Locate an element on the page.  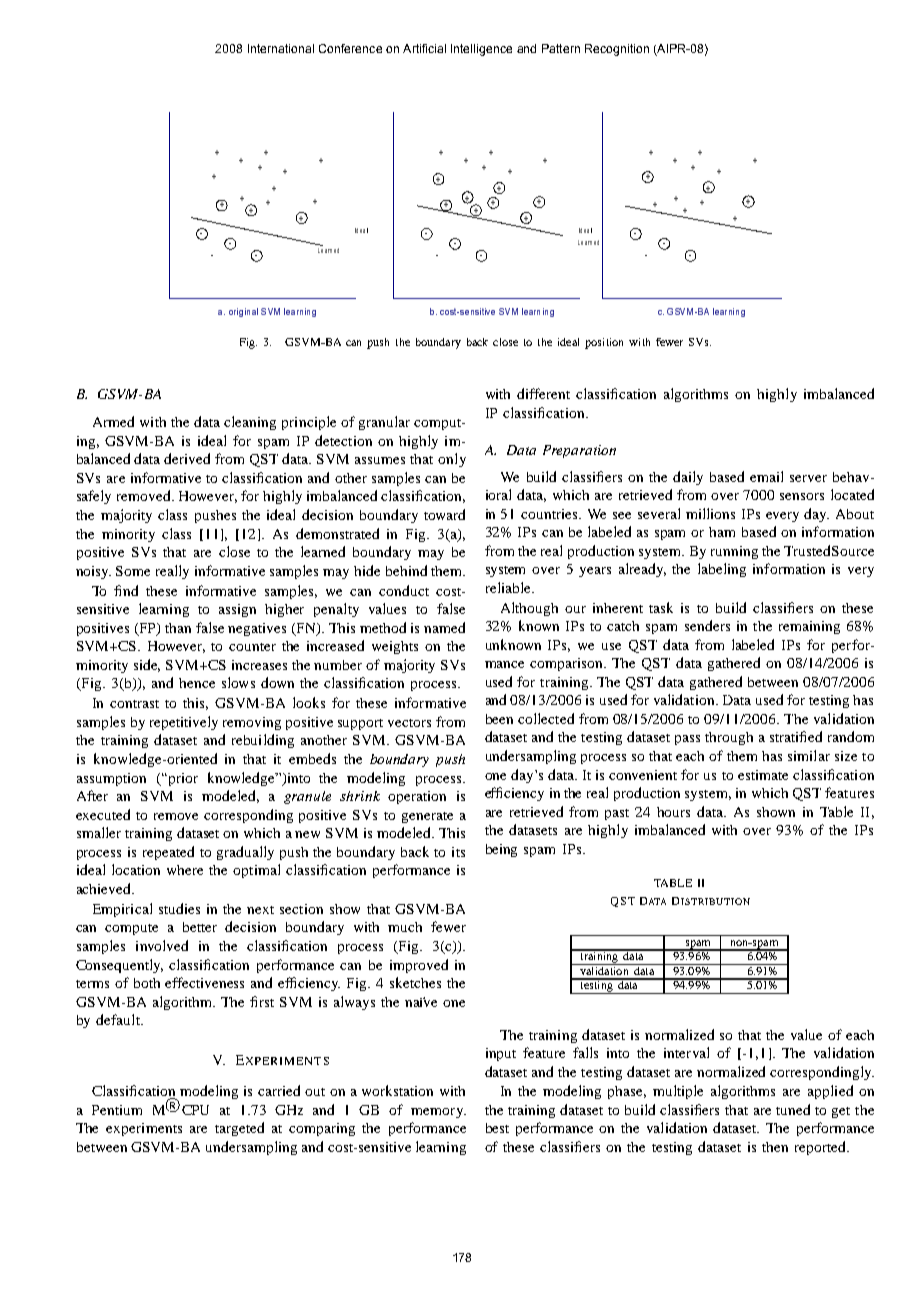
derived is located at coordinates (187, 458).
